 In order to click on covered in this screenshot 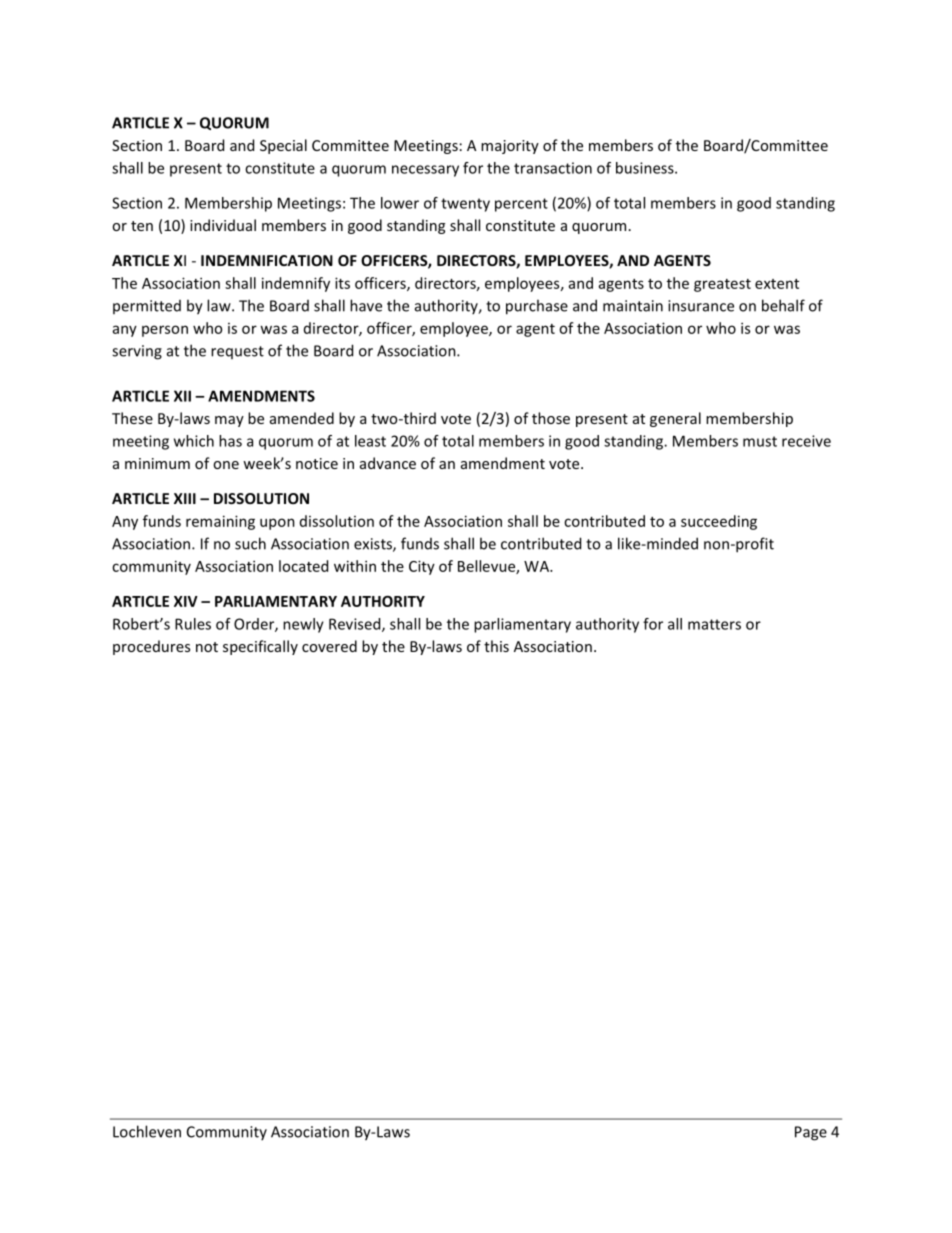, I will do `click(329, 646)`.
